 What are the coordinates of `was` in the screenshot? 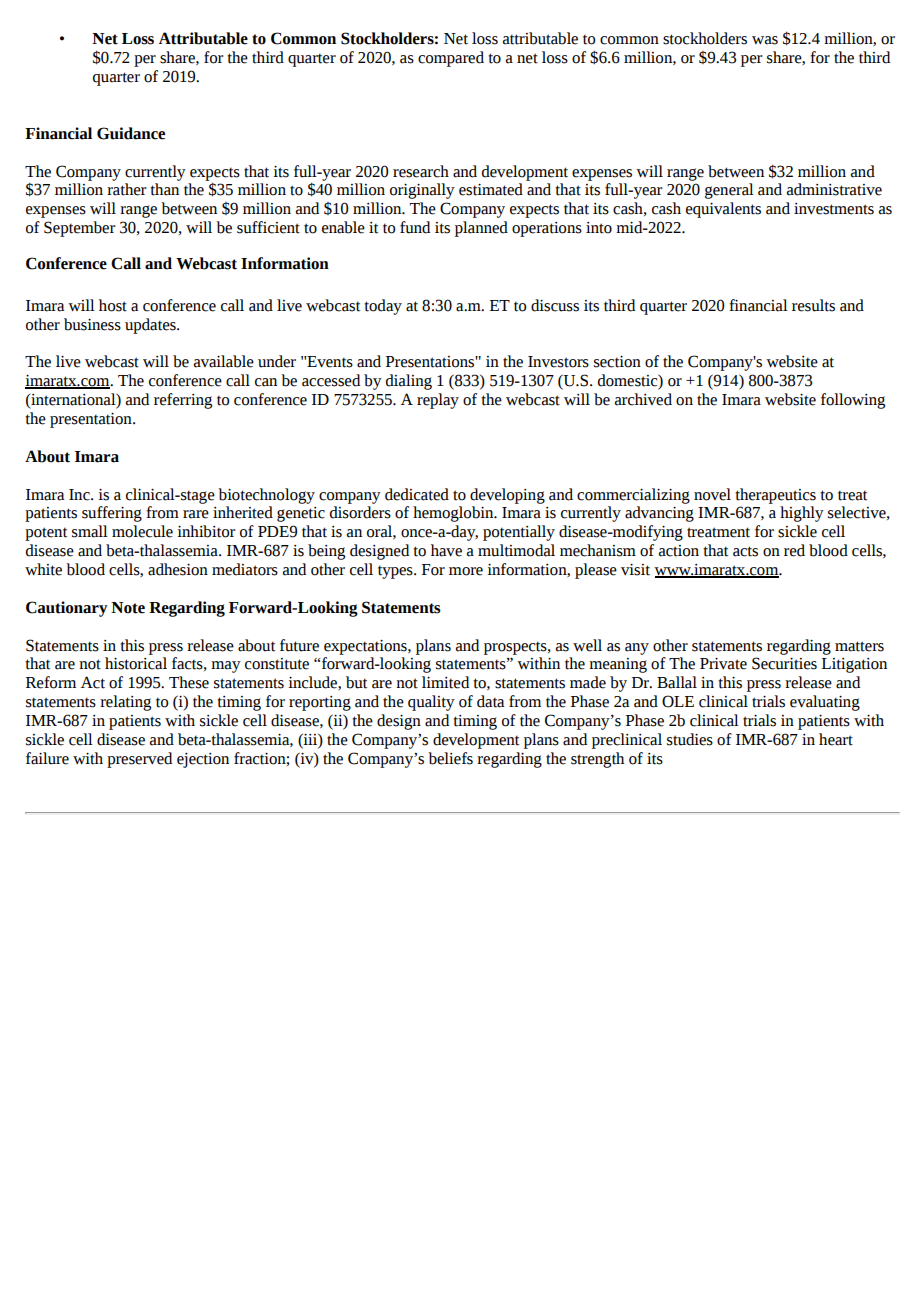 It's located at (765, 40).
